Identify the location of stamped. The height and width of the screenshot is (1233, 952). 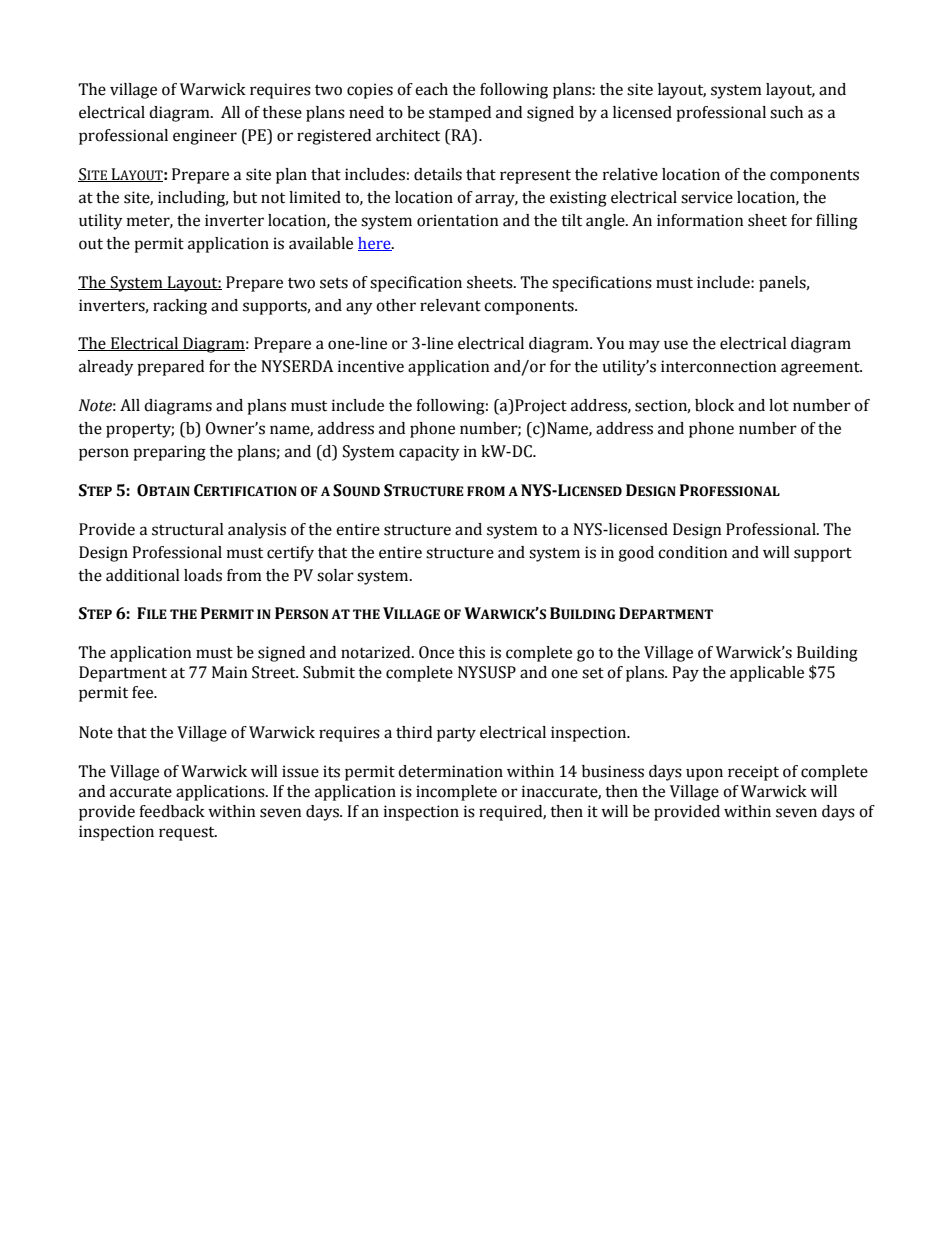
(460, 114).
